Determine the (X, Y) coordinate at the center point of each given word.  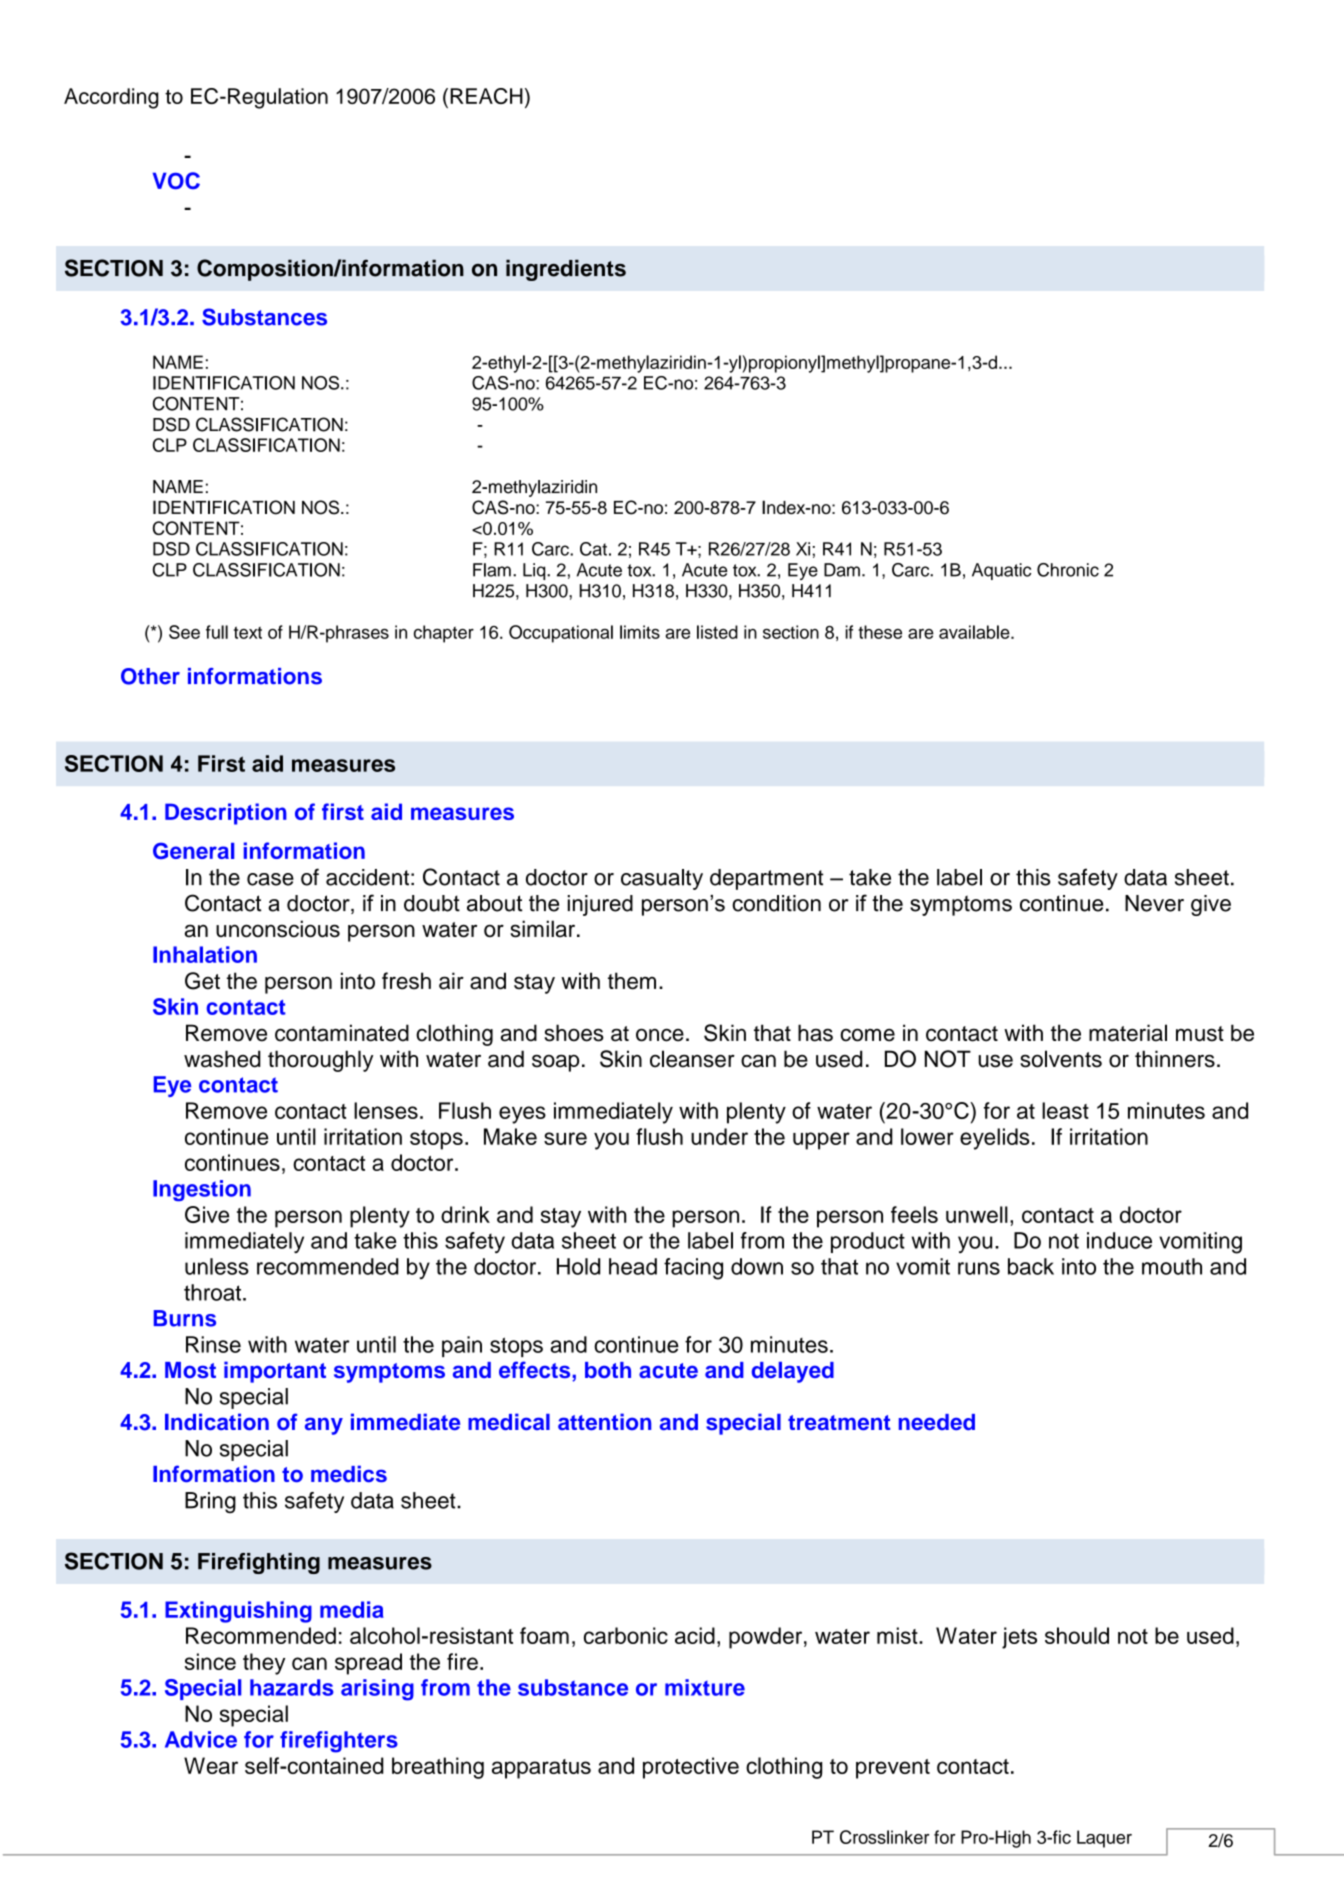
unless (217, 1266)
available (975, 632)
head (633, 1266)
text (248, 632)
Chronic (1068, 570)
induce (1119, 1240)
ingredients (566, 270)
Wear (211, 1765)
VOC (176, 180)
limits (640, 632)
